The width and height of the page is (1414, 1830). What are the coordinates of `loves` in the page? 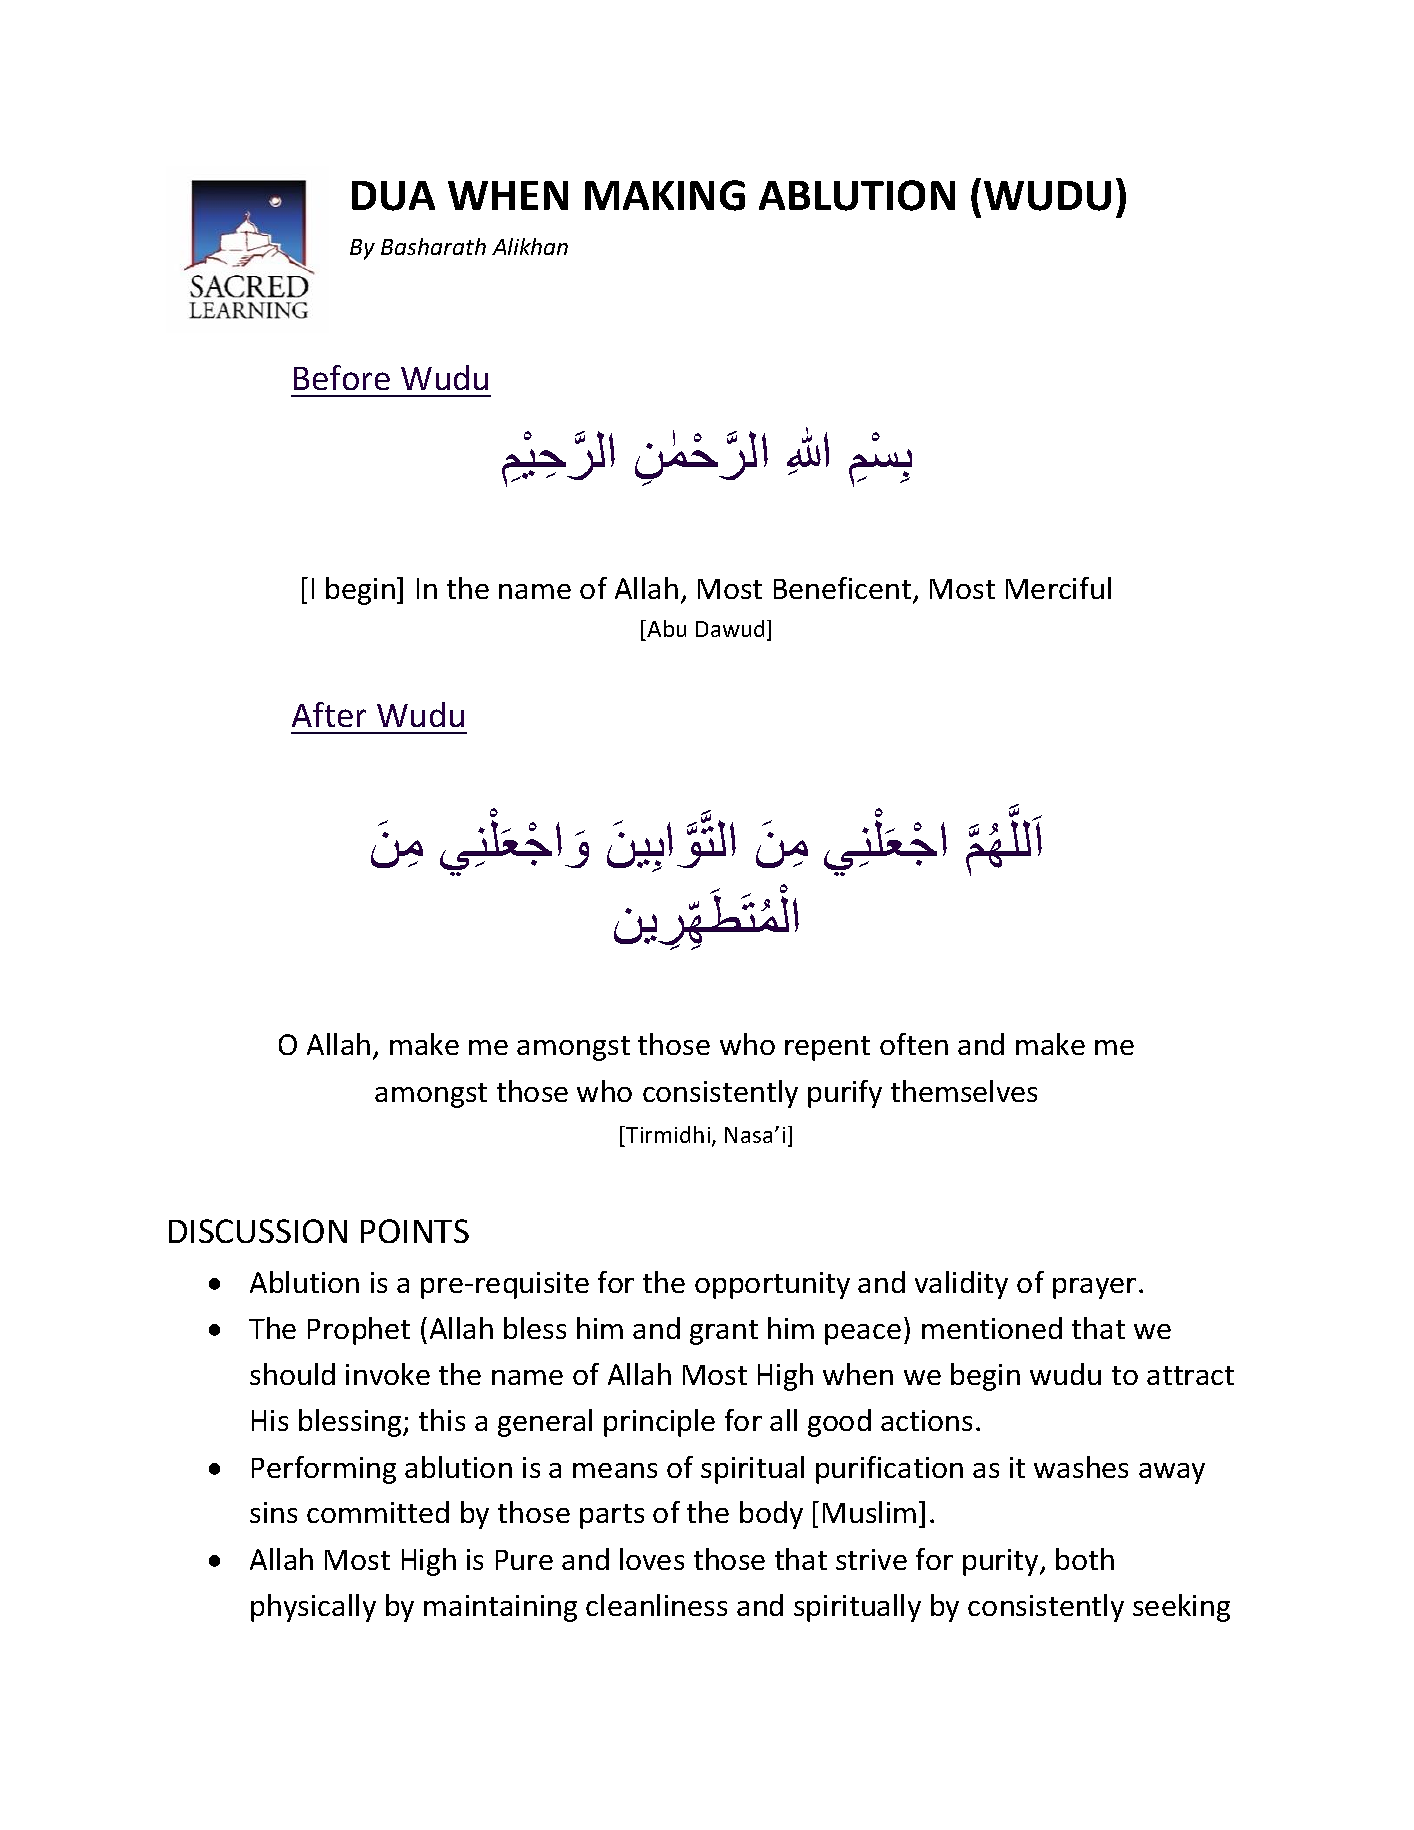 It's located at (652, 1559).
